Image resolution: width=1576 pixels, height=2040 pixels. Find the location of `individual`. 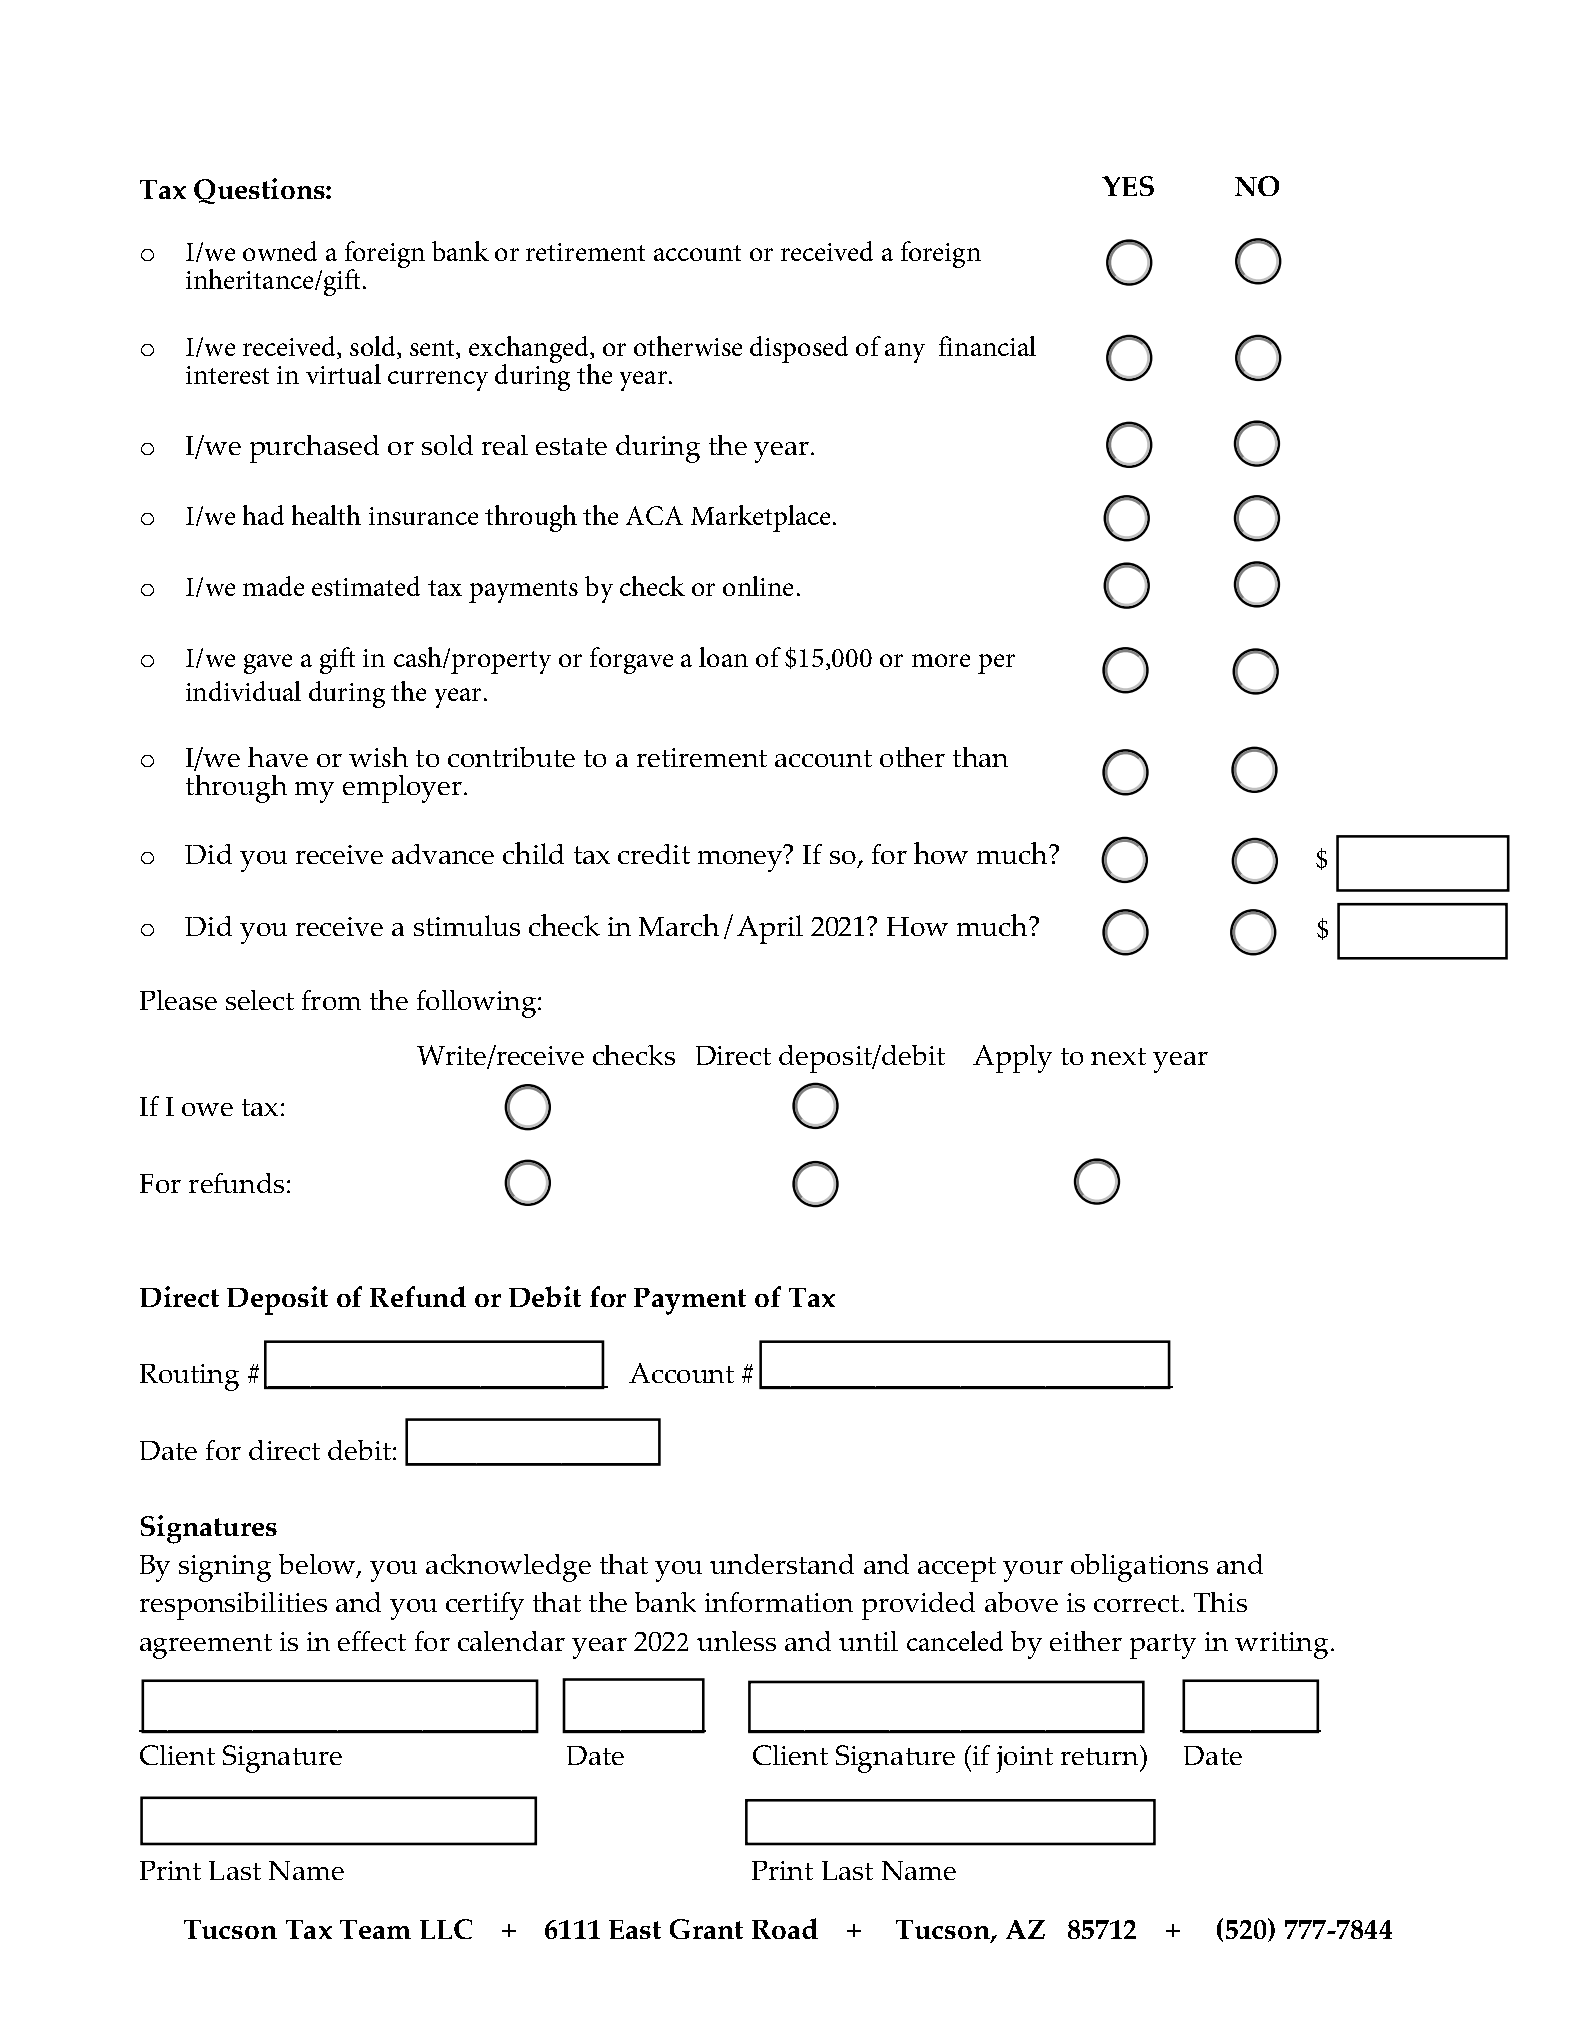

individual is located at coordinates (243, 691).
